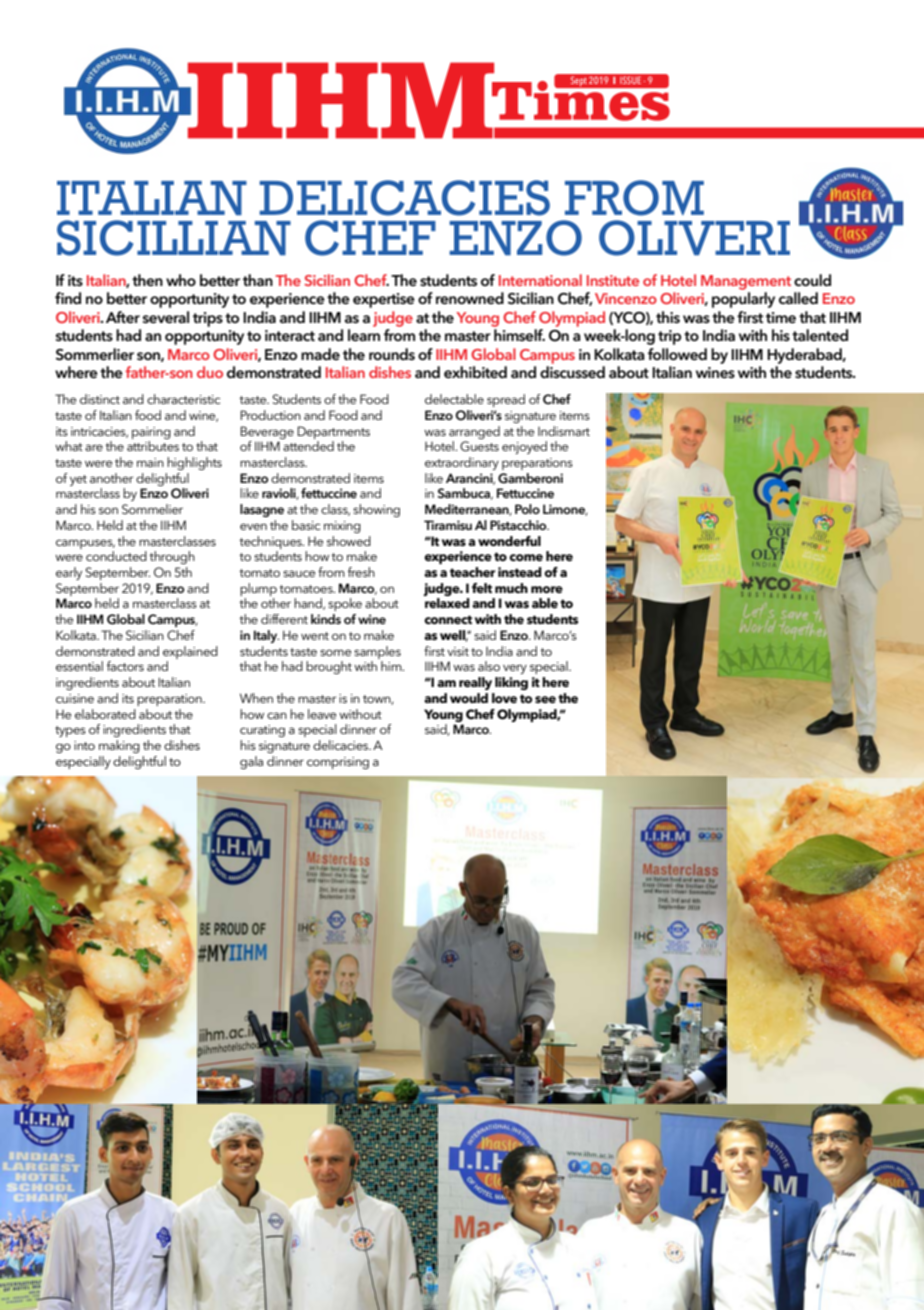  Describe the element at coordinates (743, 300) in the screenshot. I see `popularly` at that location.
